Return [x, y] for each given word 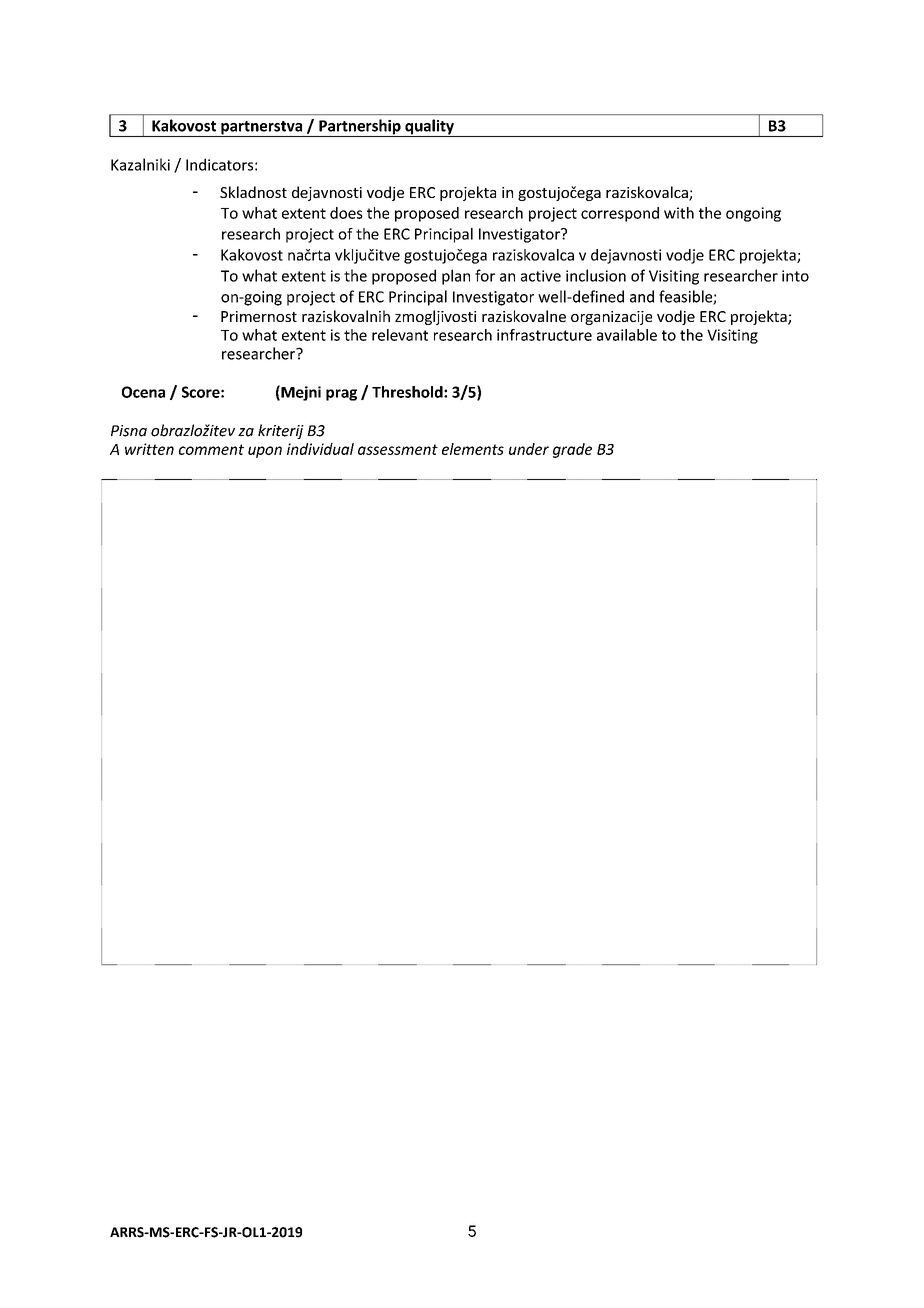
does [346, 213]
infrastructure [544, 335]
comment [211, 449]
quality [429, 128]
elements [473, 449]
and [642, 296]
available [627, 335]
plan [456, 277]
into [795, 276]
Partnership [360, 128]
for [485, 275]
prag [341, 395]
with [679, 213]
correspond [620, 214]
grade [572, 450]
